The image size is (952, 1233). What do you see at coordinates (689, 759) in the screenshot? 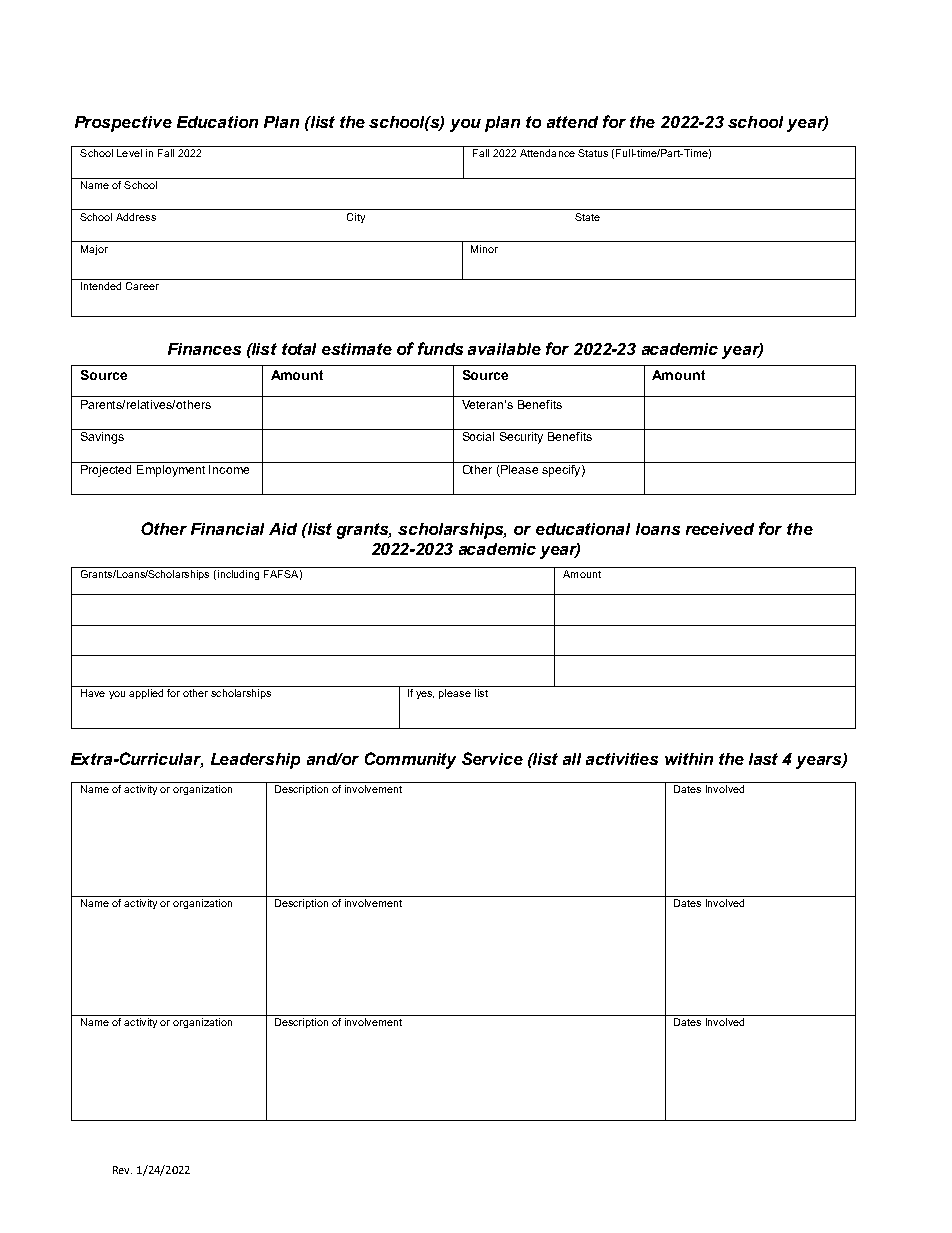
I see `within` at bounding box center [689, 759].
